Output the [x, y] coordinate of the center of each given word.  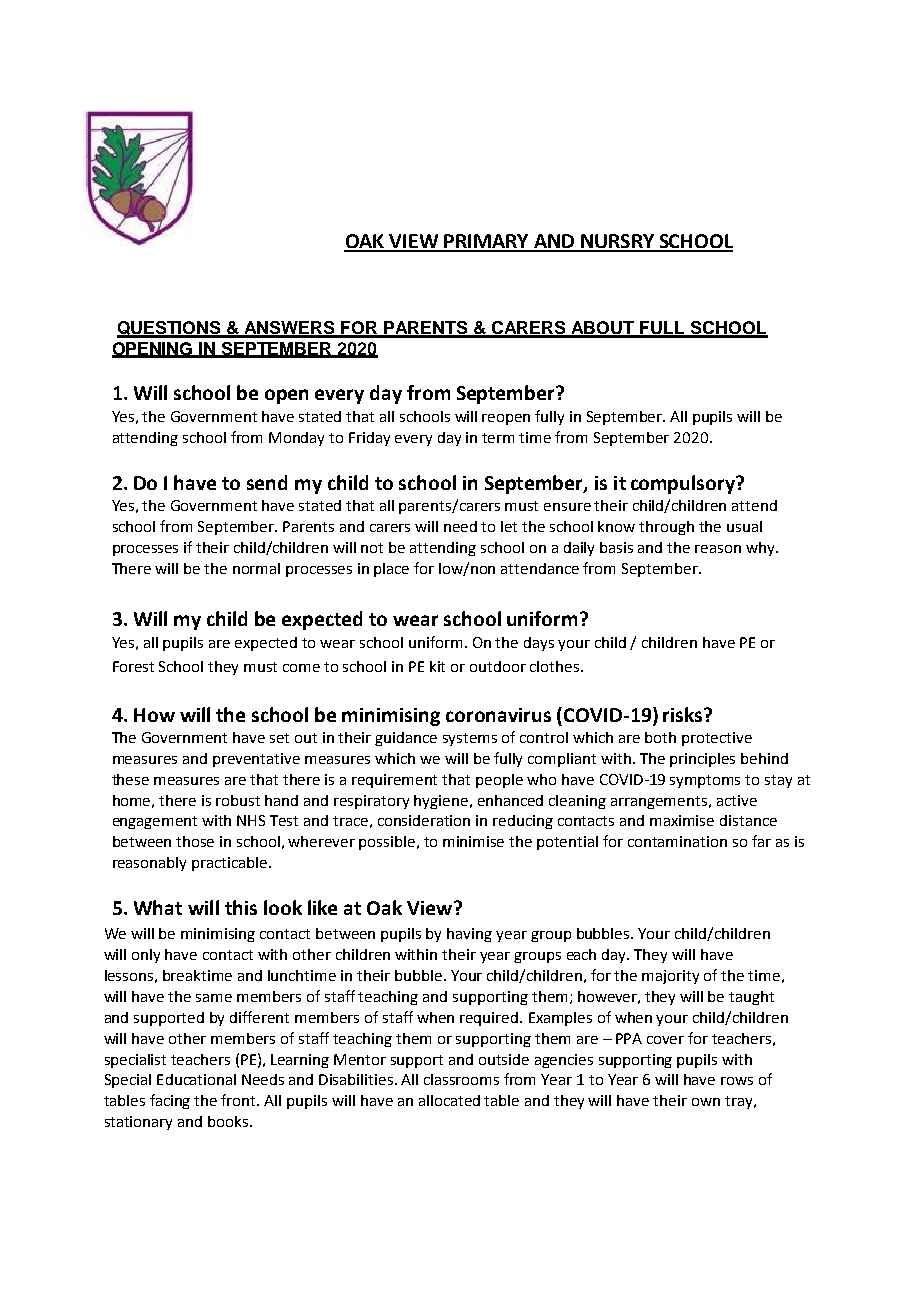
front [240, 1100]
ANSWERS [290, 329]
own [706, 1102]
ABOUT [603, 329]
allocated [449, 1100]
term [498, 438]
